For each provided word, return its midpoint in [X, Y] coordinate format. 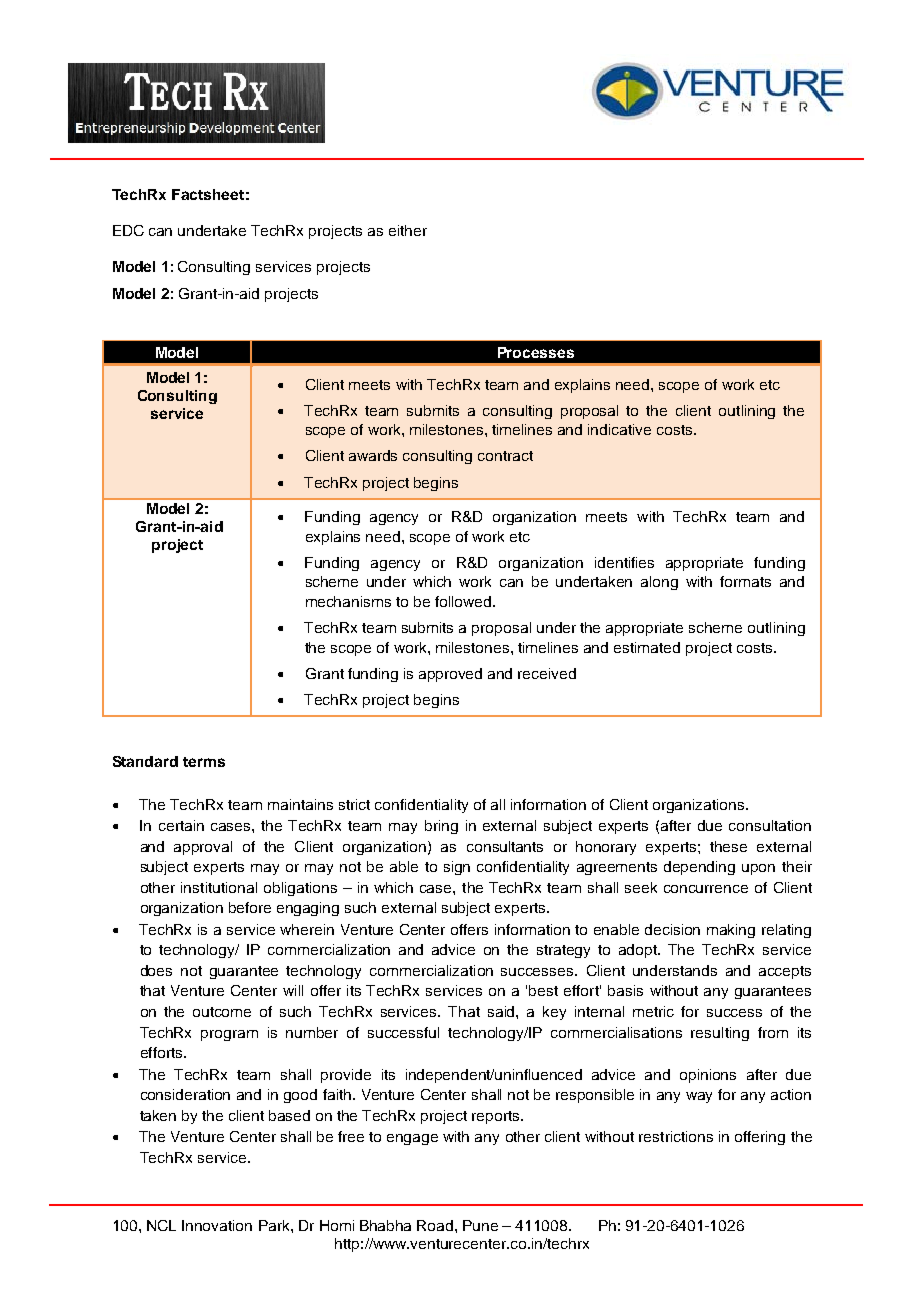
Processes [536, 352]
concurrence [706, 889]
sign [457, 868]
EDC [128, 230]
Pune [480, 1225]
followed [464, 601]
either [408, 230]
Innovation [217, 1225]
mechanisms [348, 601]
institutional [219, 887]
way [699, 1097]
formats [745, 581]
